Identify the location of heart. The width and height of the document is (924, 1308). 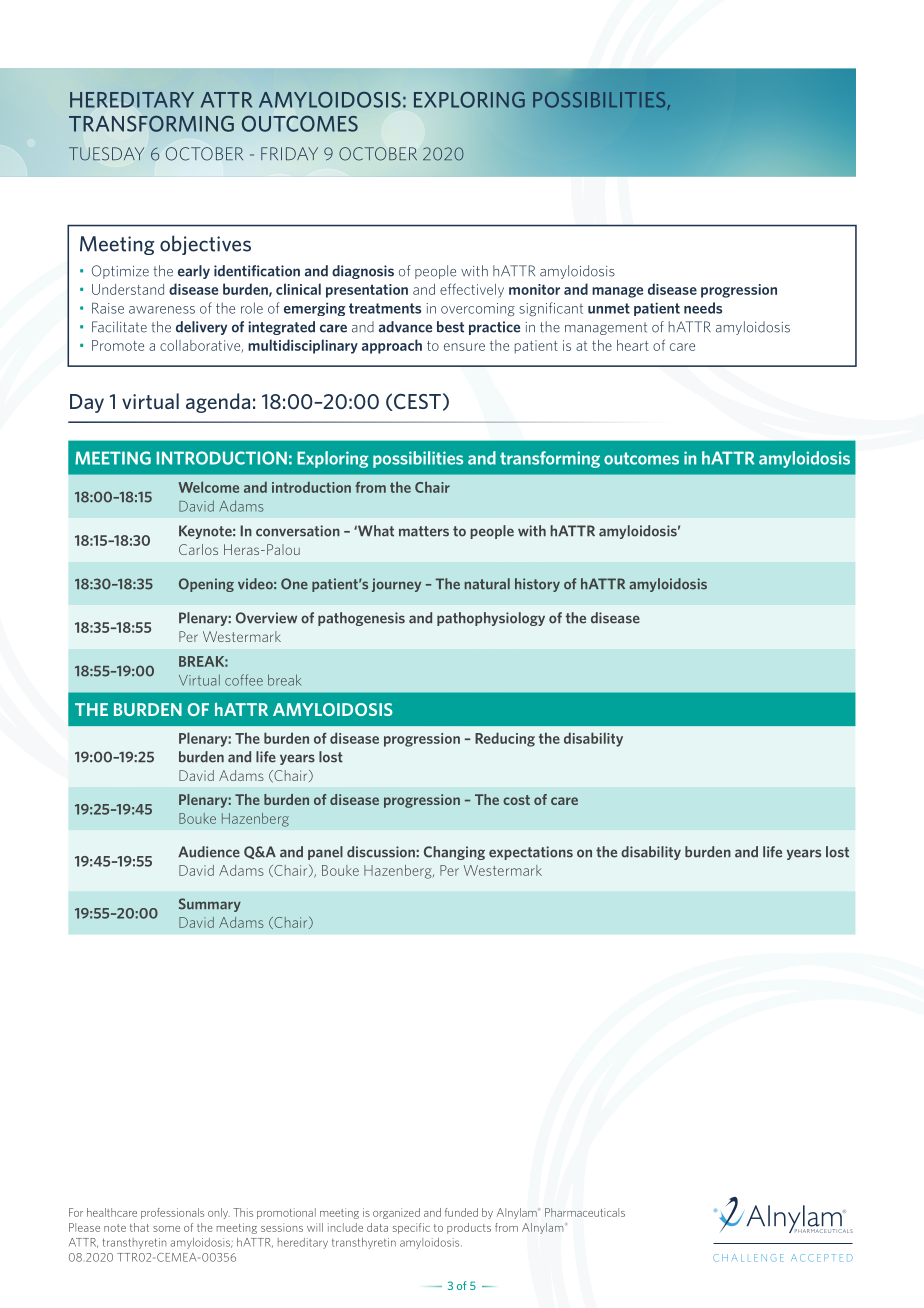
(633, 345).
